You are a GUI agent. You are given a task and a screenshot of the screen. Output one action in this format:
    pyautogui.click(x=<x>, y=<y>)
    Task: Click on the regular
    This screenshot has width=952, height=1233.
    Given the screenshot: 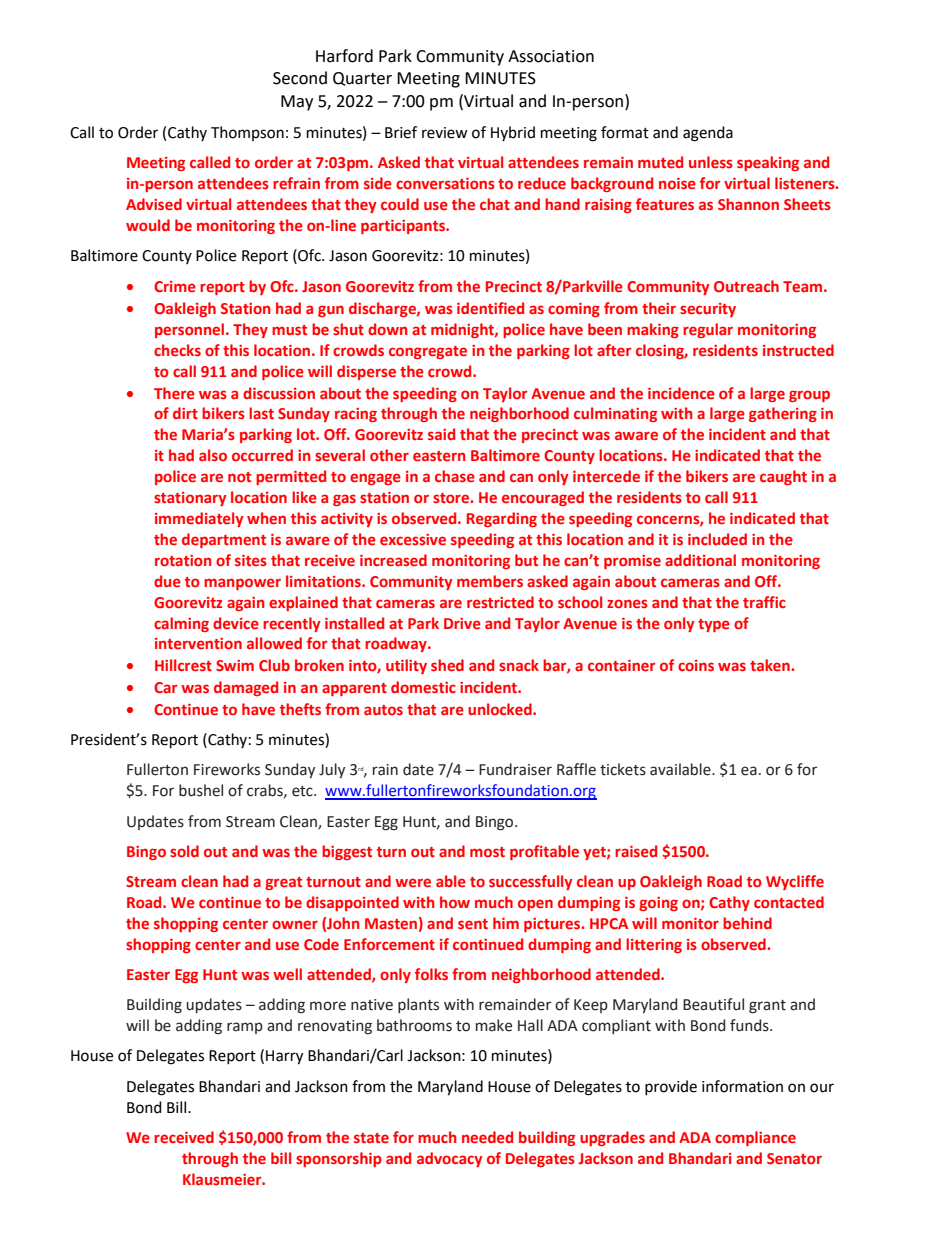 What is the action you would take?
    pyautogui.click(x=708, y=330)
